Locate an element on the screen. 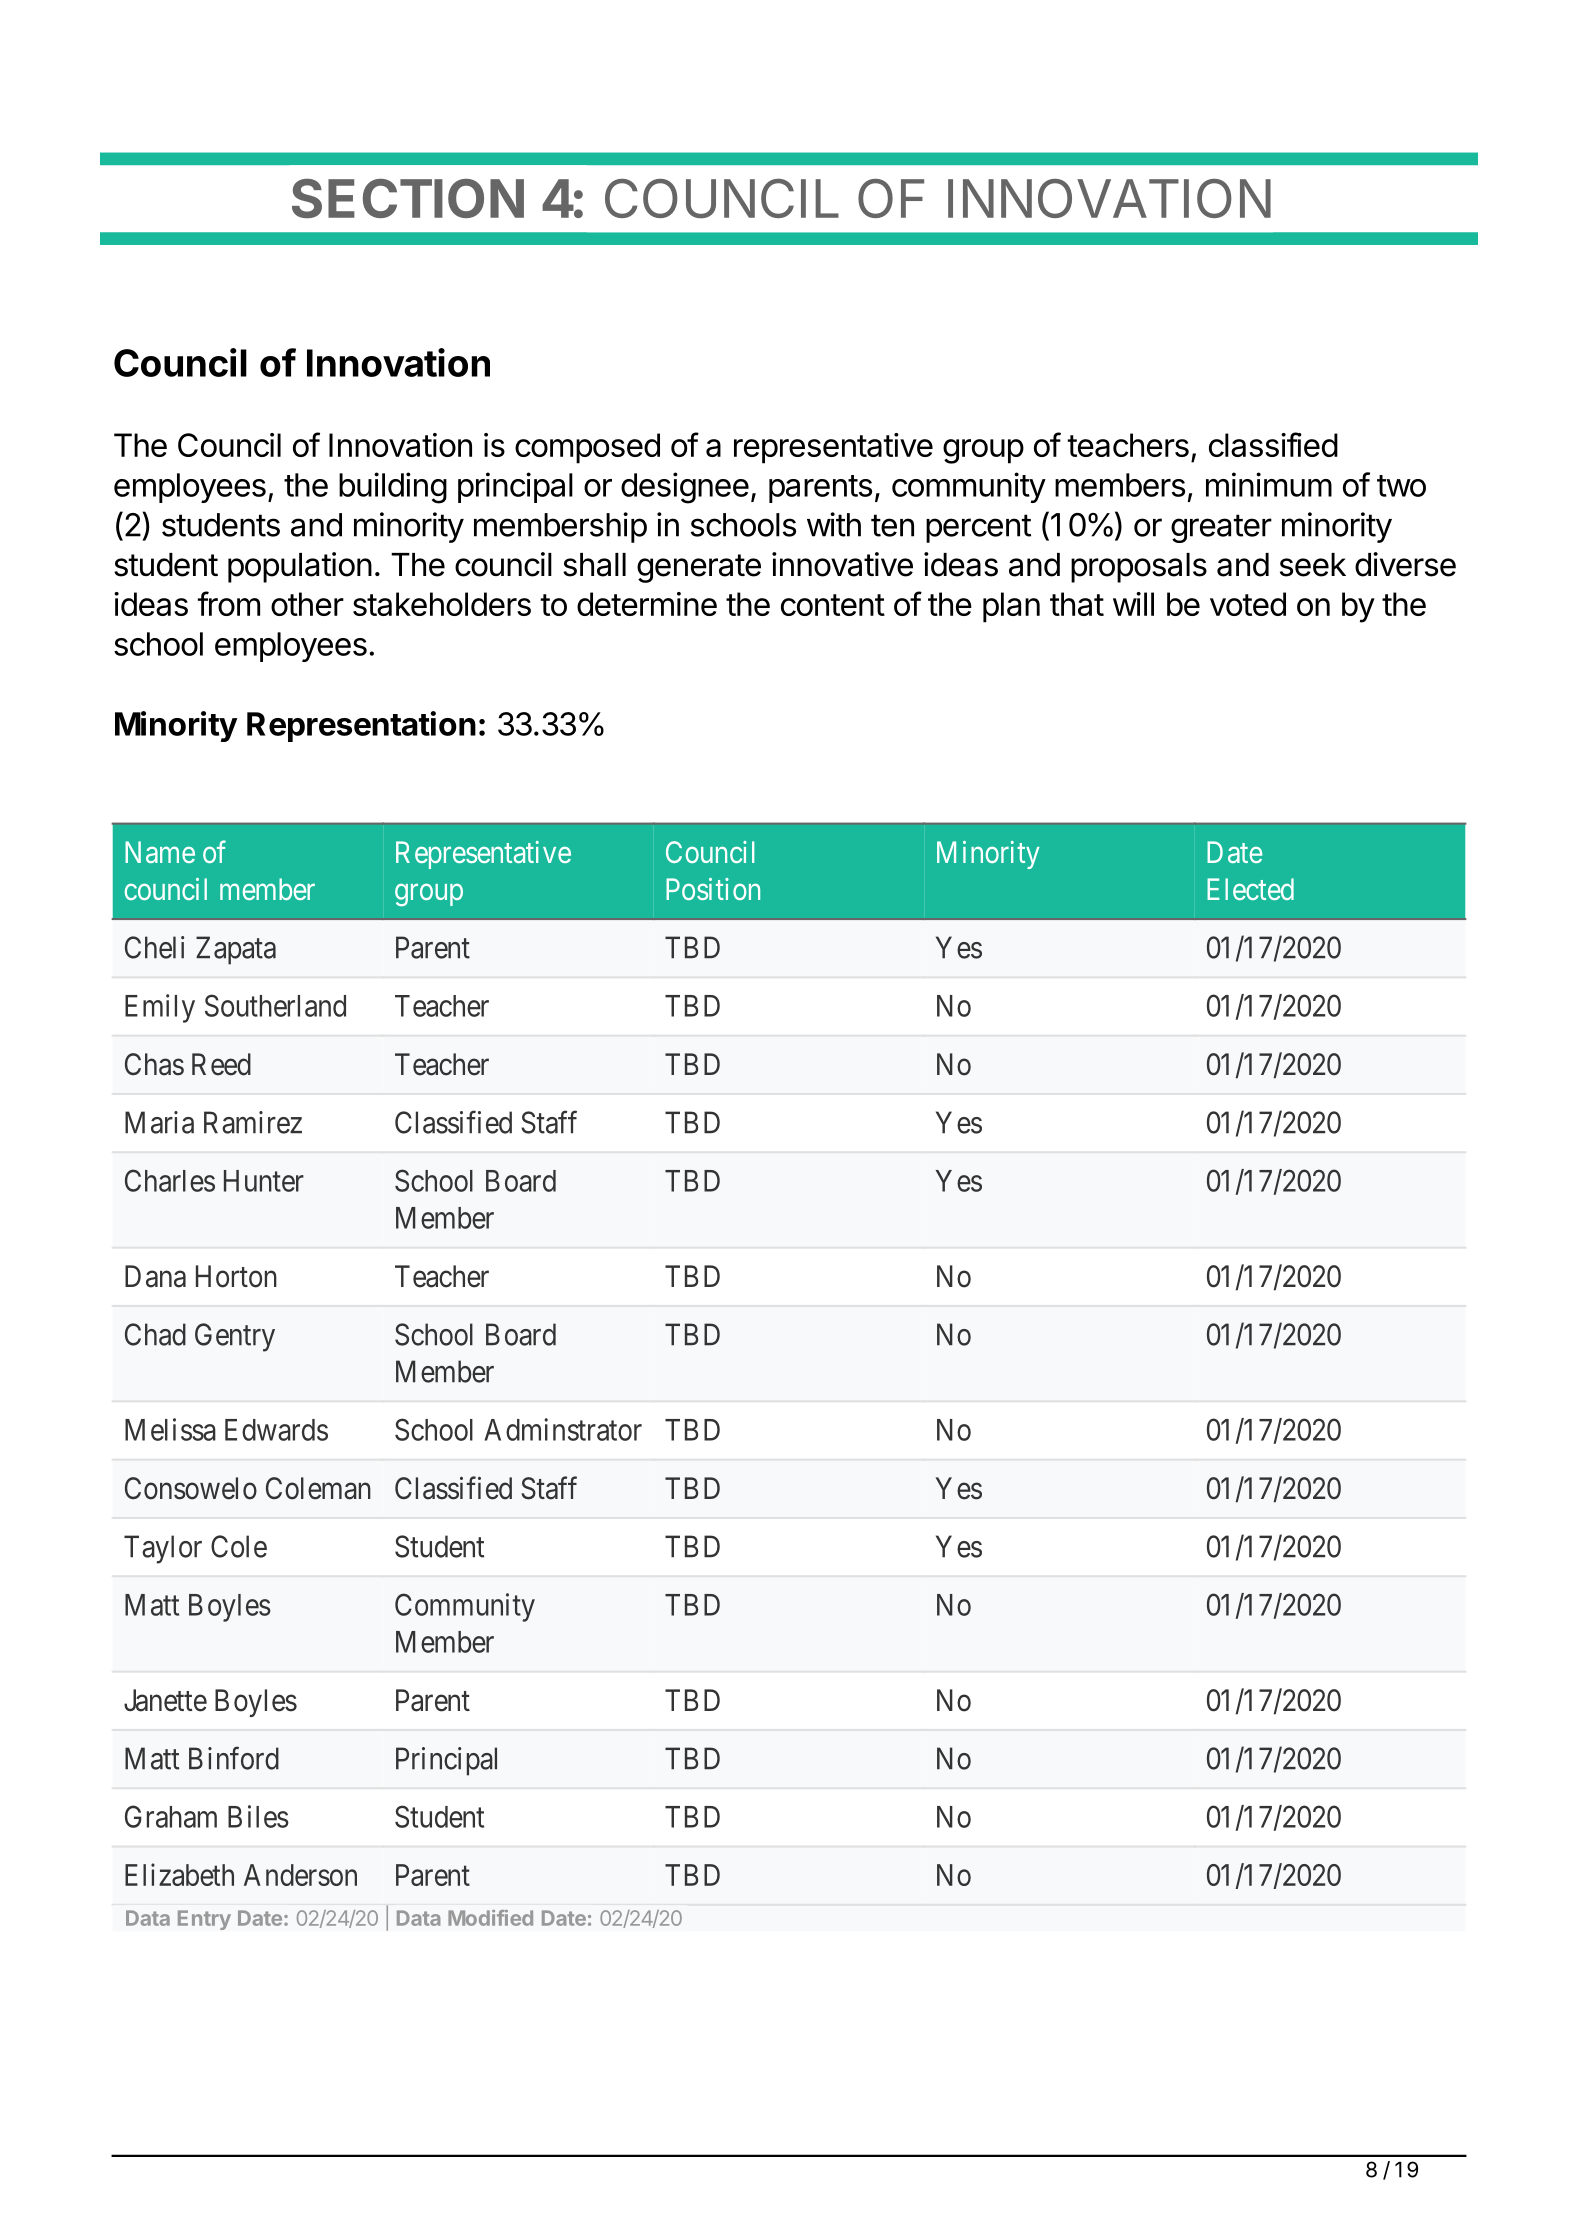 The height and width of the screenshot is (2231, 1578). Modified is located at coordinates (490, 1918).
